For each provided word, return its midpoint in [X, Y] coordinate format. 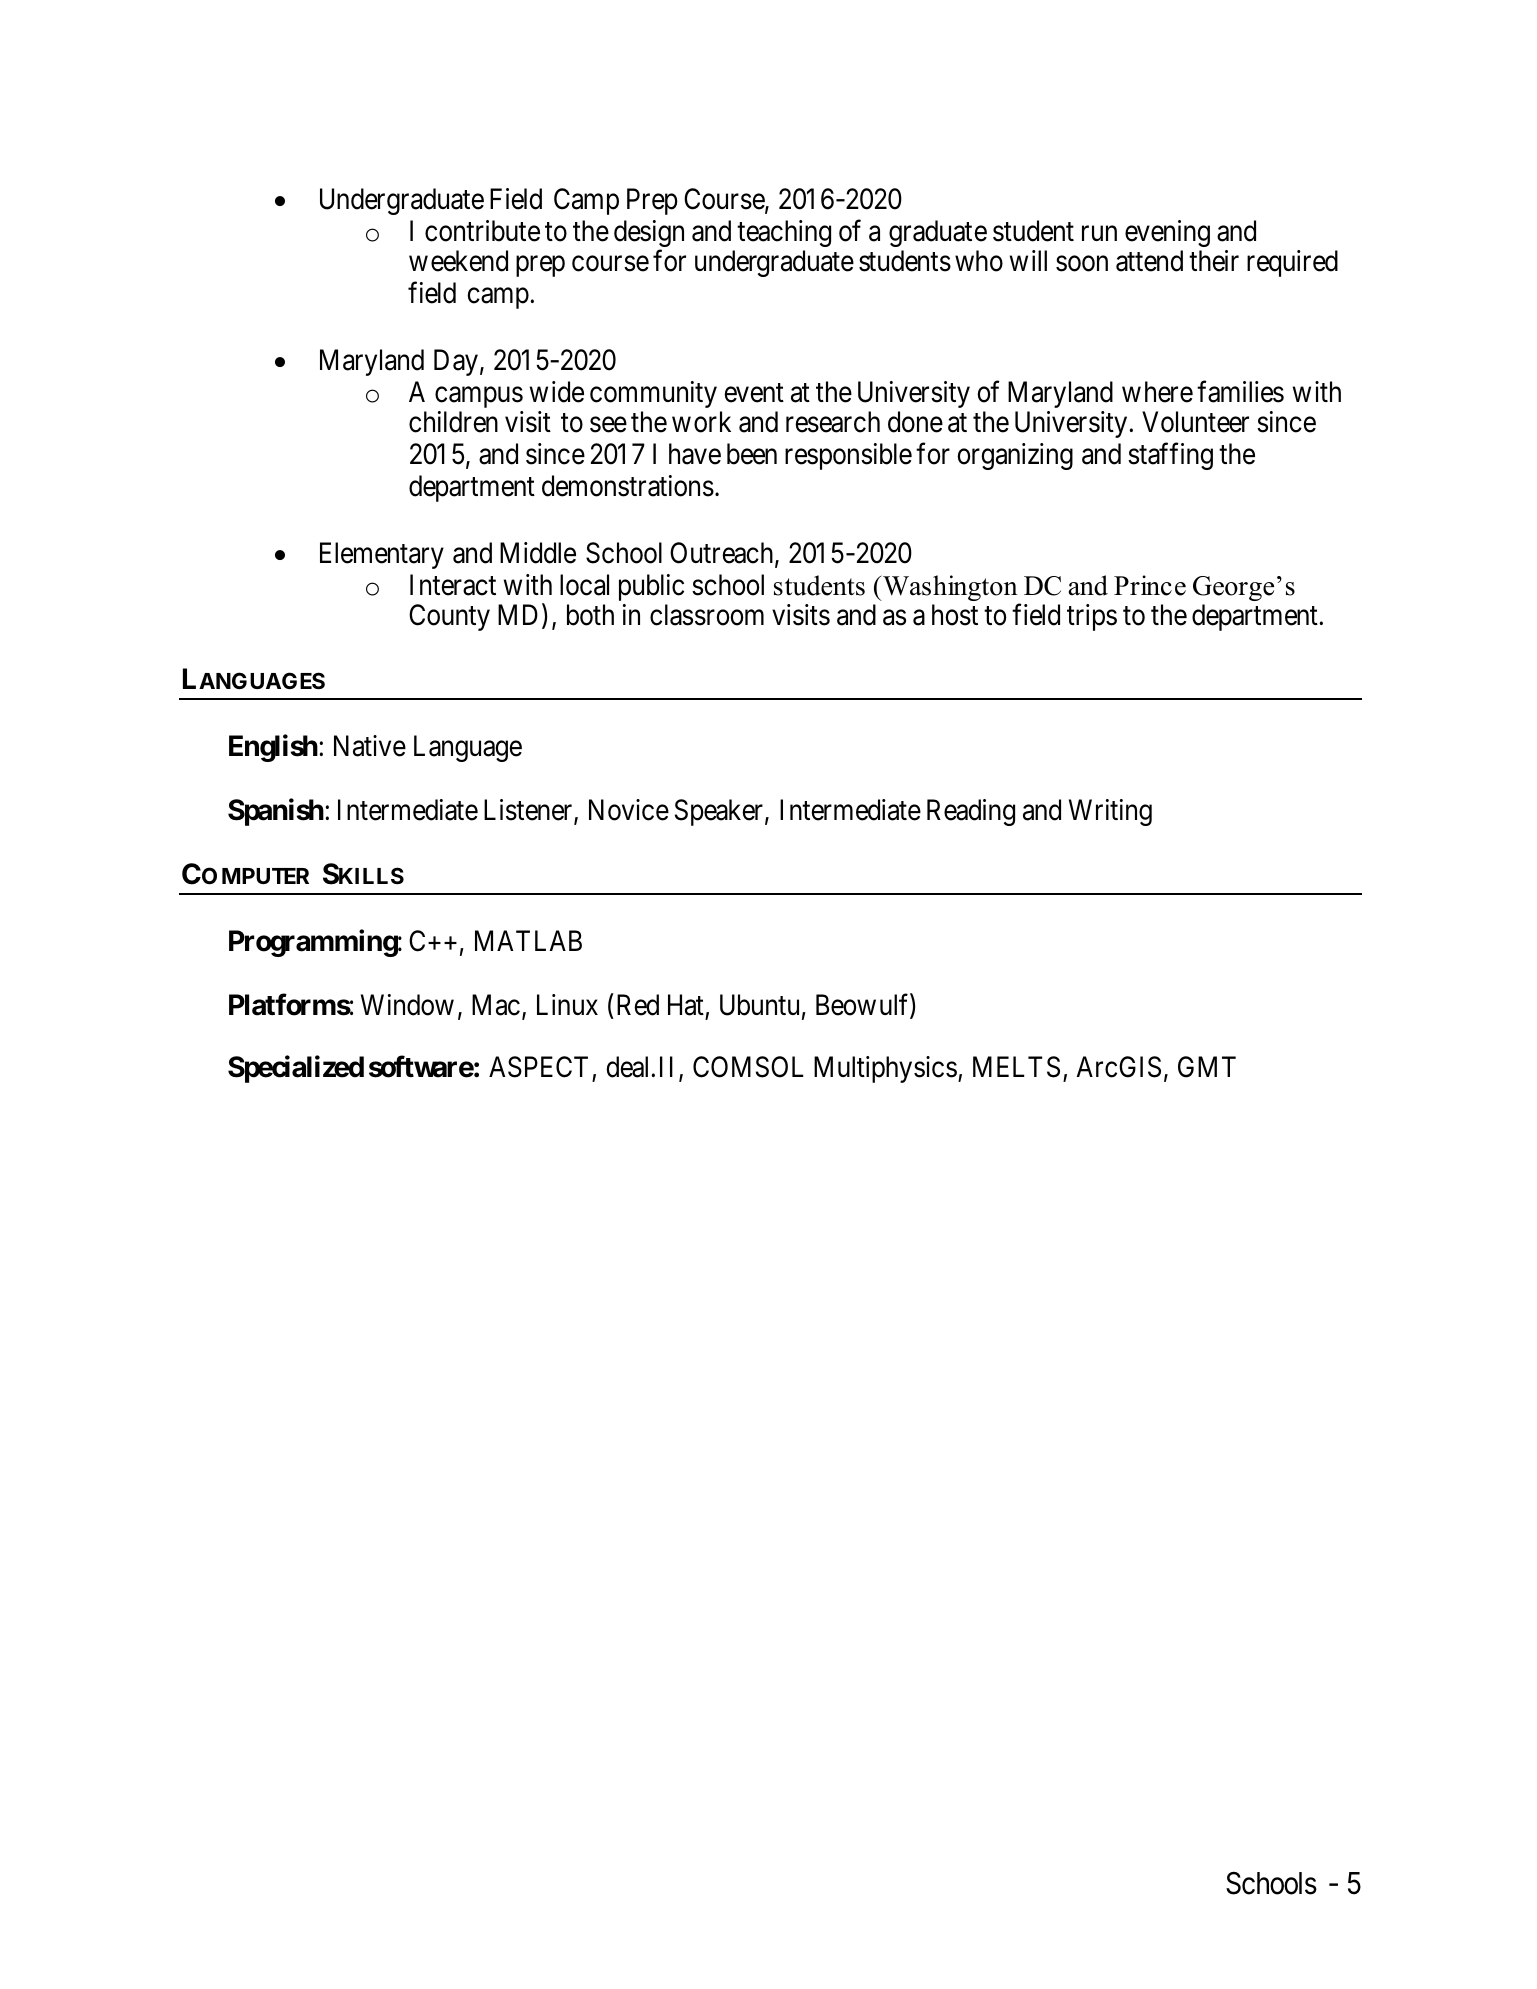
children [453, 422]
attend [1149, 261]
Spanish [276, 812]
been [752, 454]
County [449, 617]
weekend [458, 261]
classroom [707, 615]
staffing [1170, 456]
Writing [1110, 812]
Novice [629, 810]
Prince [1150, 585]
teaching [784, 233]
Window [407, 1005]
